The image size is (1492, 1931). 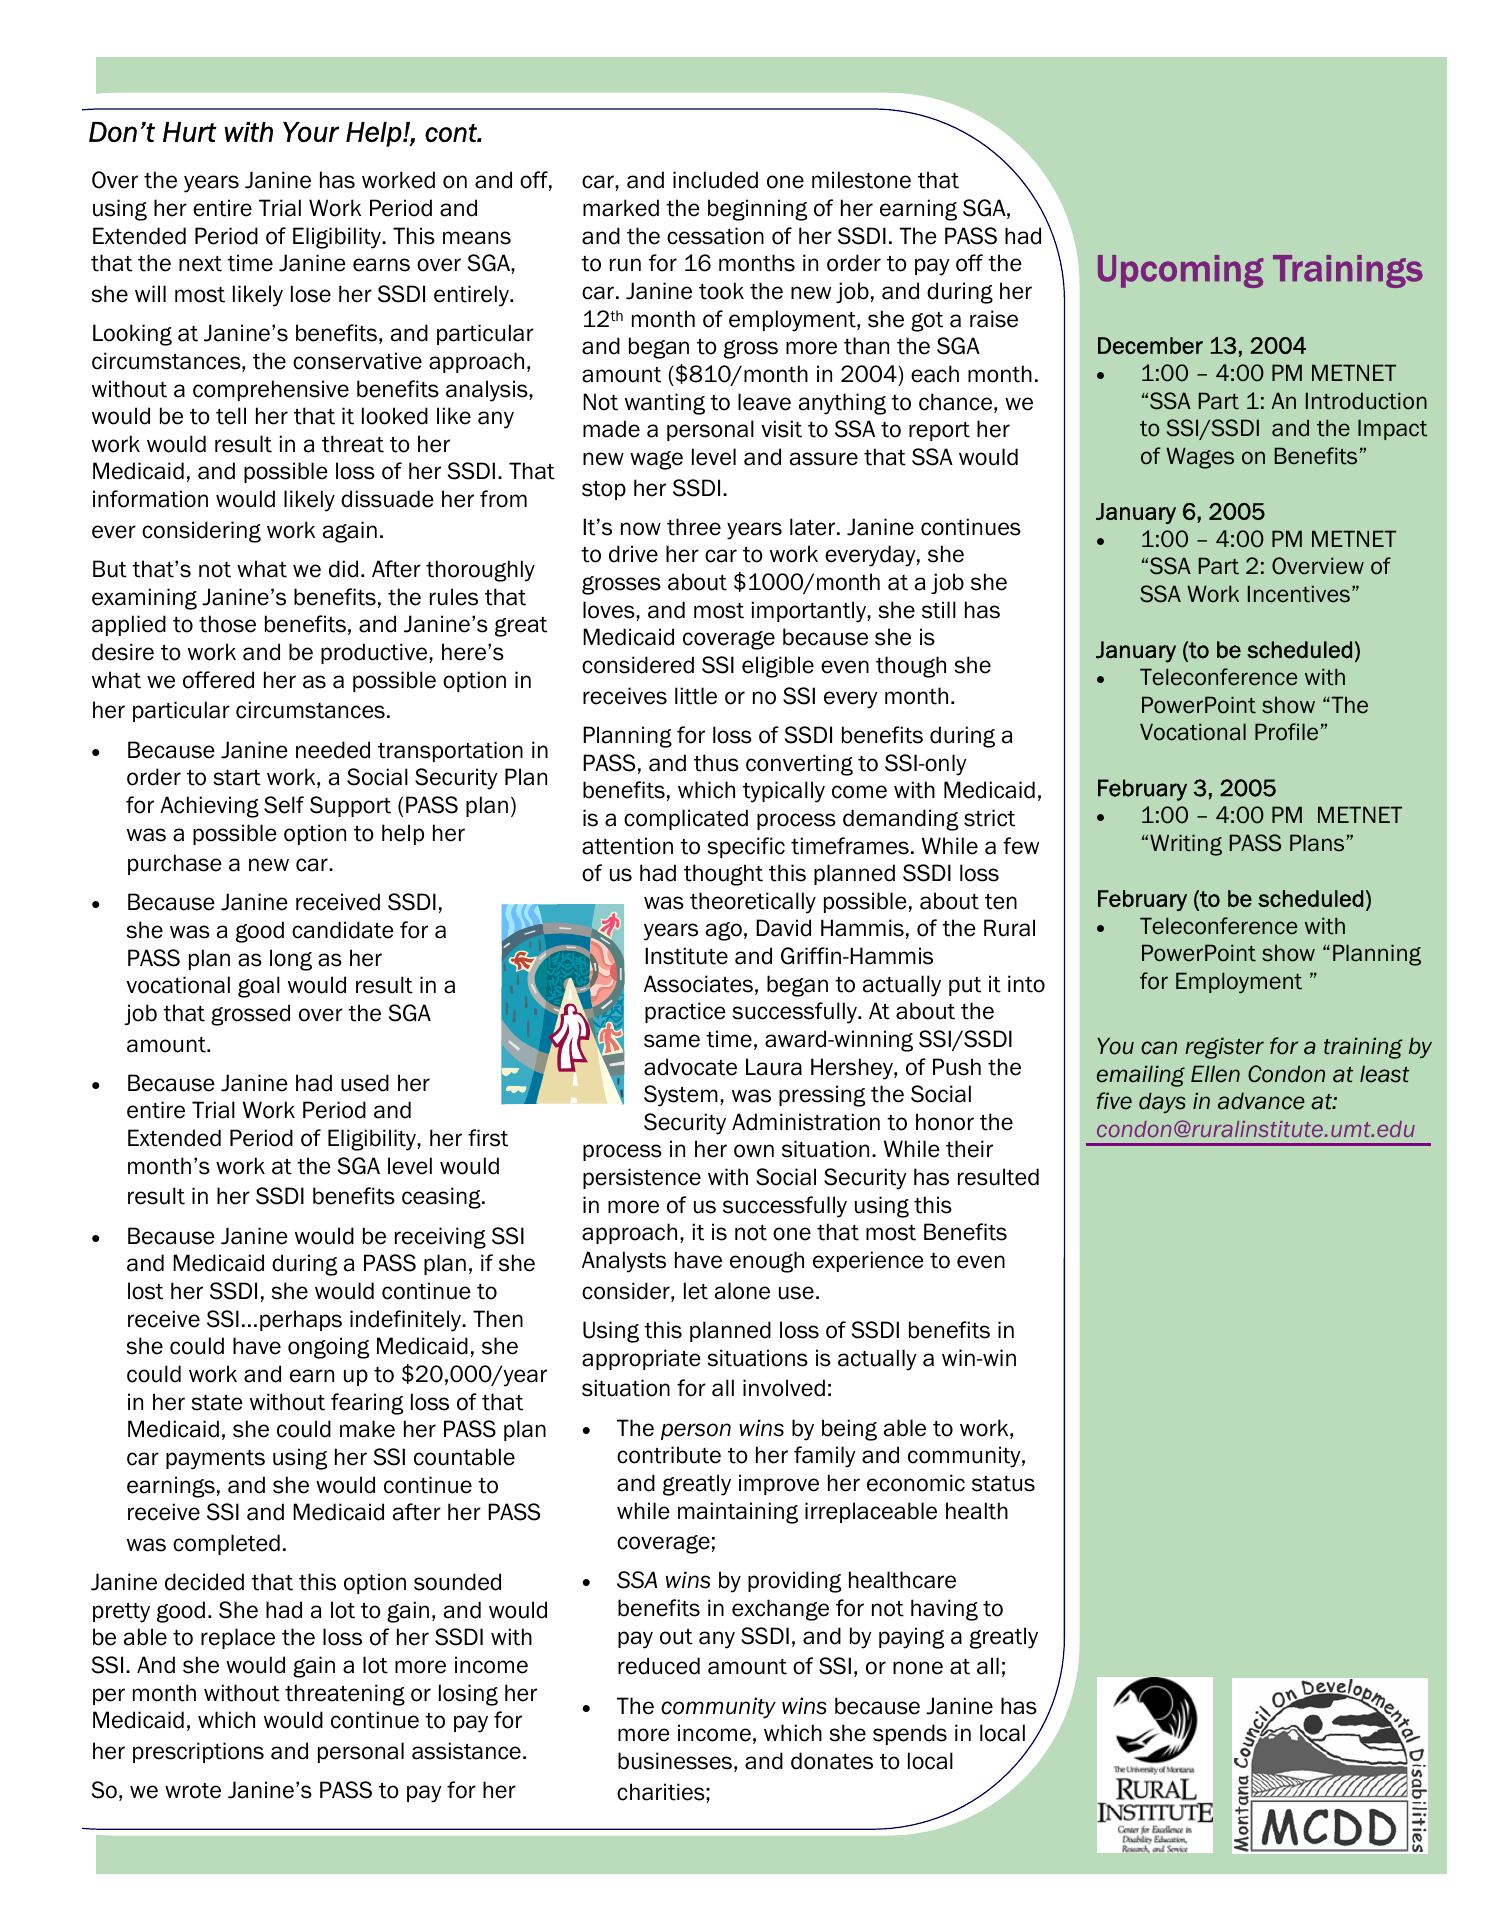 What do you see at coordinates (778, 667) in the image?
I see `eligible` at bounding box center [778, 667].
